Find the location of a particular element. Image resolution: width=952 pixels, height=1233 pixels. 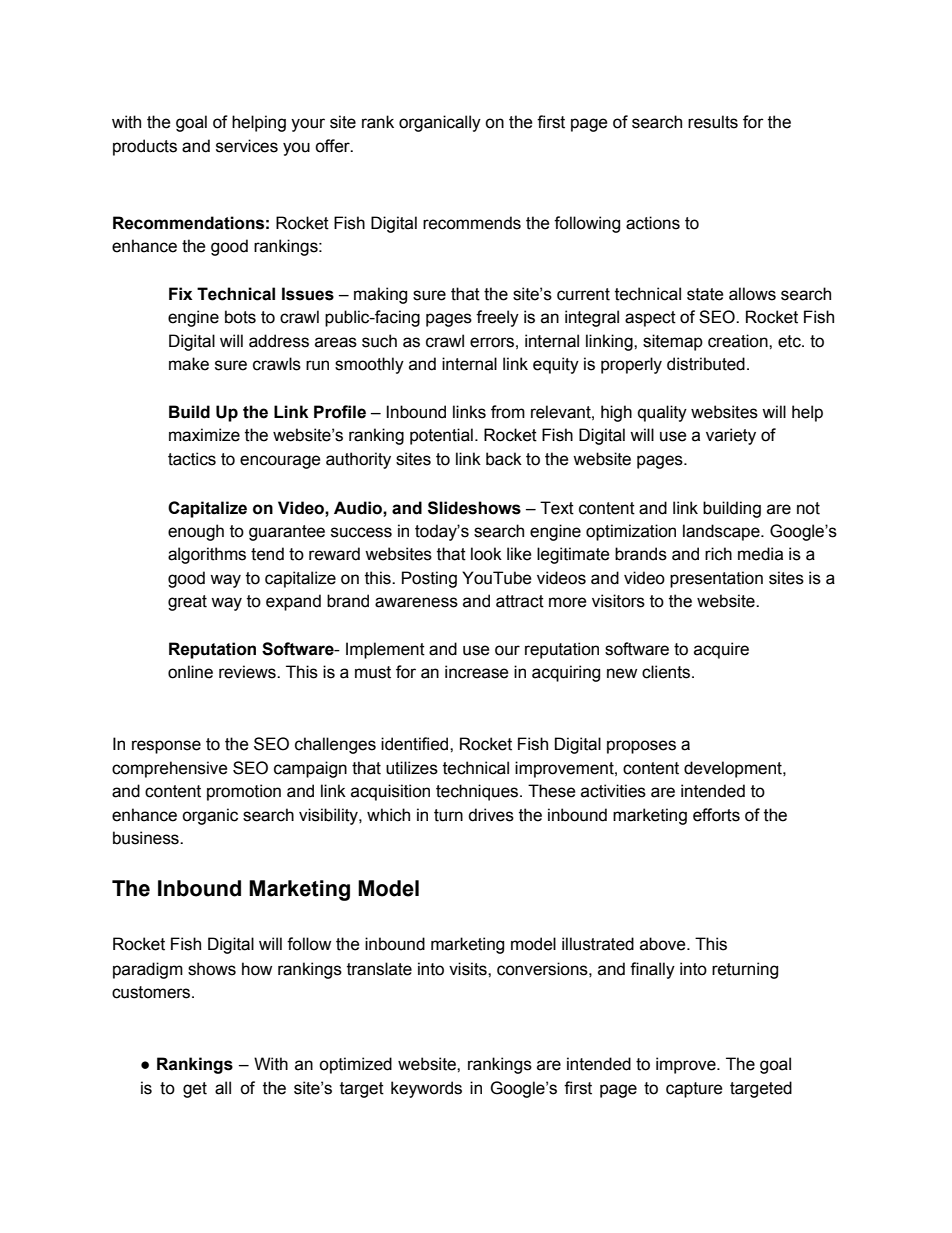

great is located at coordinates (187, 603).
